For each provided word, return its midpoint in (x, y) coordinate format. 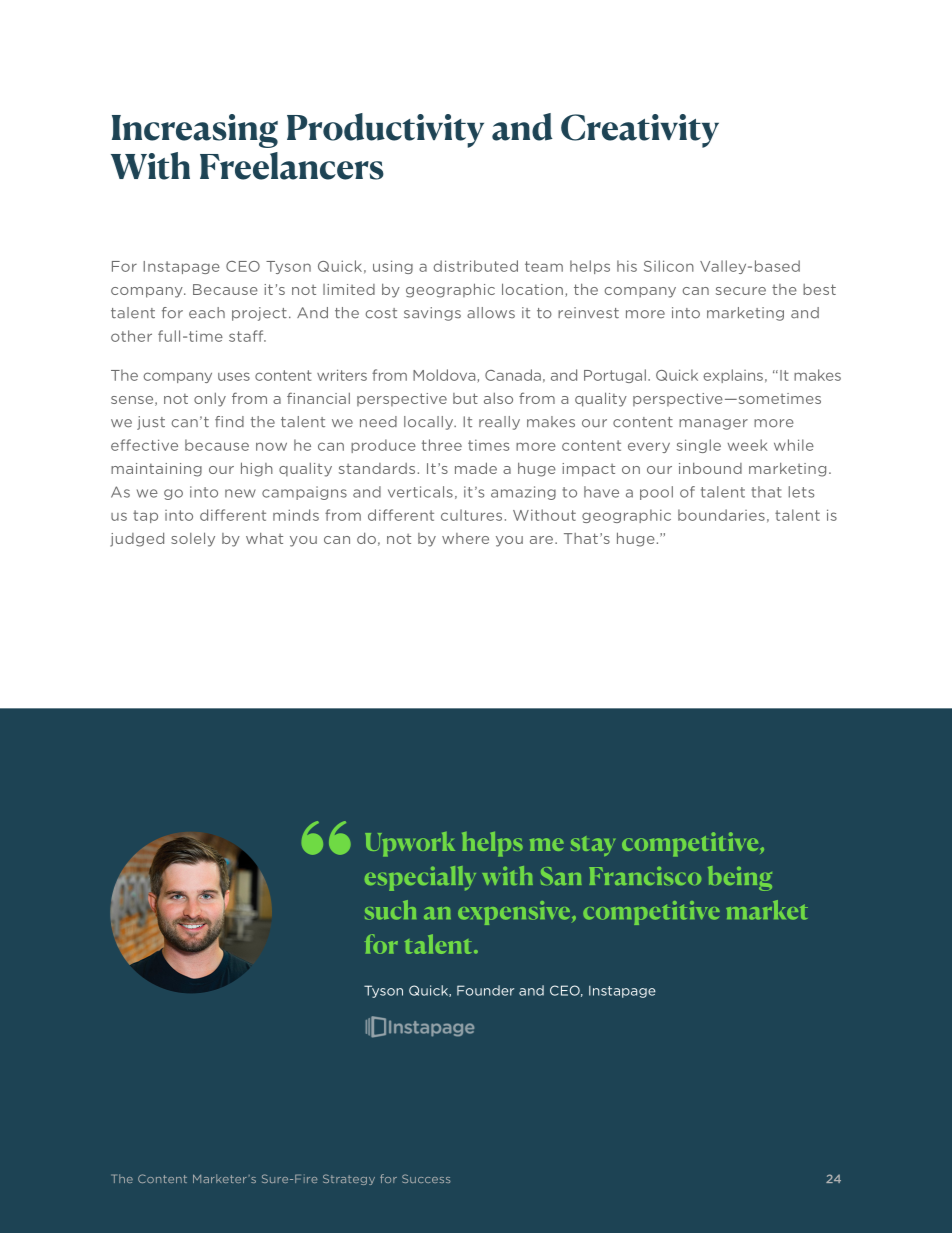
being (740, 878)
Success (426, 1178)
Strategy (349, 1179)
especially (420, 878)
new (240, 493)
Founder (485, 990)
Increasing (195, 131)
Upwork (410, 844)
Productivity (385, 130)
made (476, 468)
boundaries (721, 515)
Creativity (640, 131)
